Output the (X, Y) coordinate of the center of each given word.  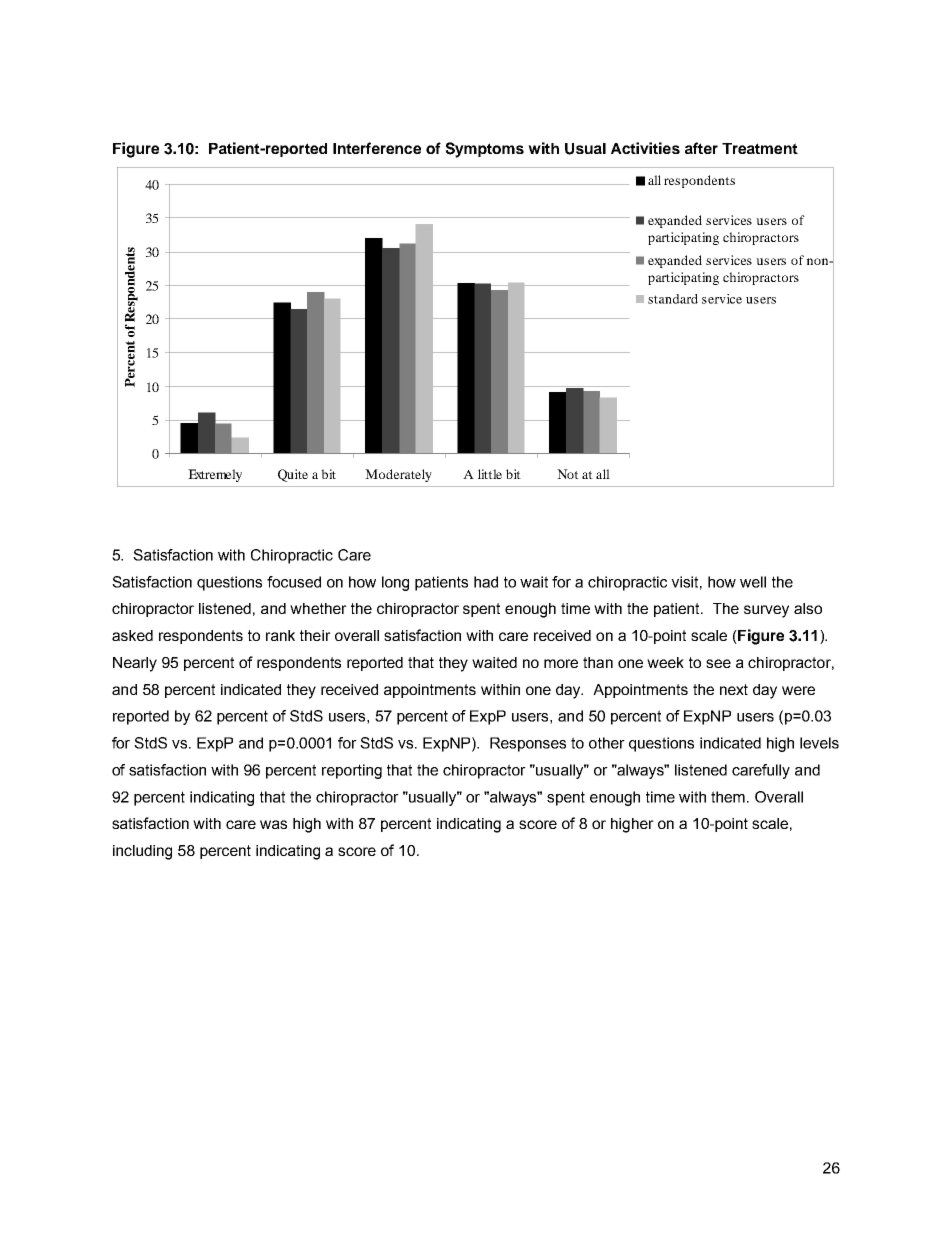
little (490, 474)
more (561, 663)
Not (568, 474)
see (718, 663)
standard (673, 299)
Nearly (135, 664)
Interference (377, 148)
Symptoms (484, 150)
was (273, 824)
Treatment (760, 148)
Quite (293, 475)
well (753, 582)
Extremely (215, 475)
